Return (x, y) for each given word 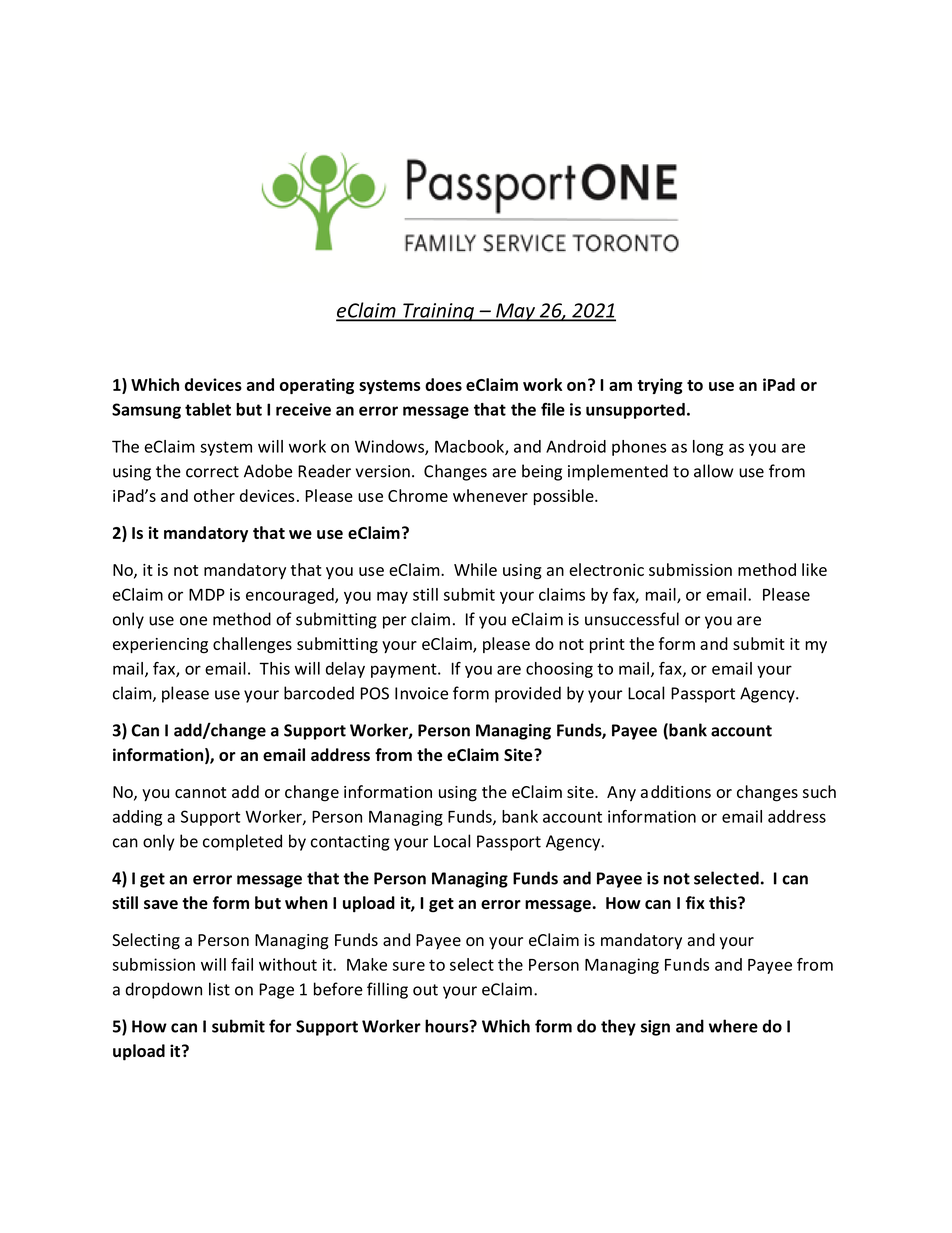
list (219, 989)
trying (660, 386)
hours (448, 1026)
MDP (207, 595)
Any (621, 793)
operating (317, 386)
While (475, 569)
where (733, 1026)
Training (438, 312)
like (814, 569)
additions (676, 791)
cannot (200, 792)
